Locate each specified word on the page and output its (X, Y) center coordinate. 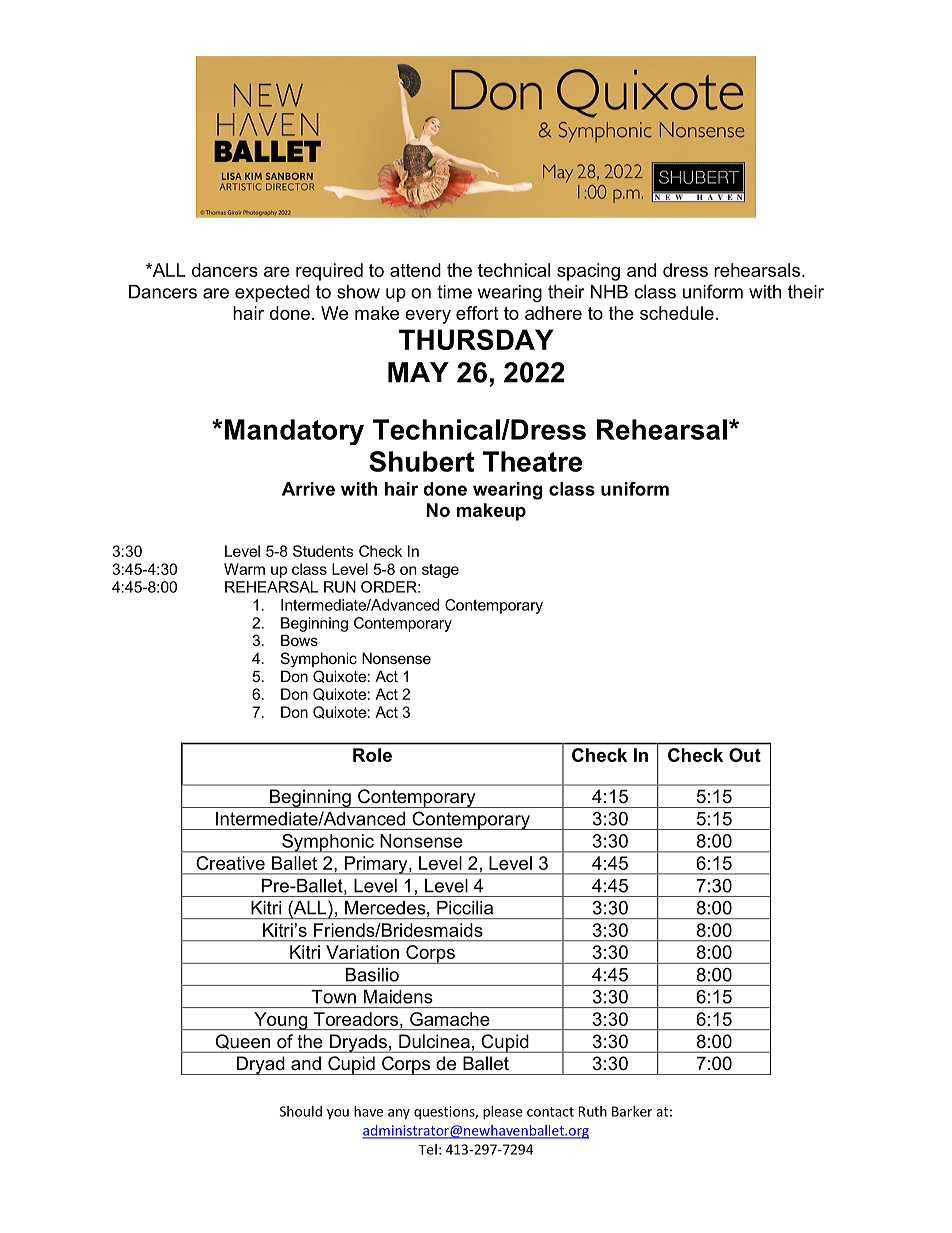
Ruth (593, 1111)
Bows (299, 640)
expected (272, 293)
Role (372, 755)
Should (301, 1111)
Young (281, 1021)
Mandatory (294, 432)
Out (745, 755)
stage (440, 571)
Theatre (532, 461)
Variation (362, 952)
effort (477, 313)
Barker (632, 1111)
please (503, 1113)
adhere (553, 313)
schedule (677, 313)
